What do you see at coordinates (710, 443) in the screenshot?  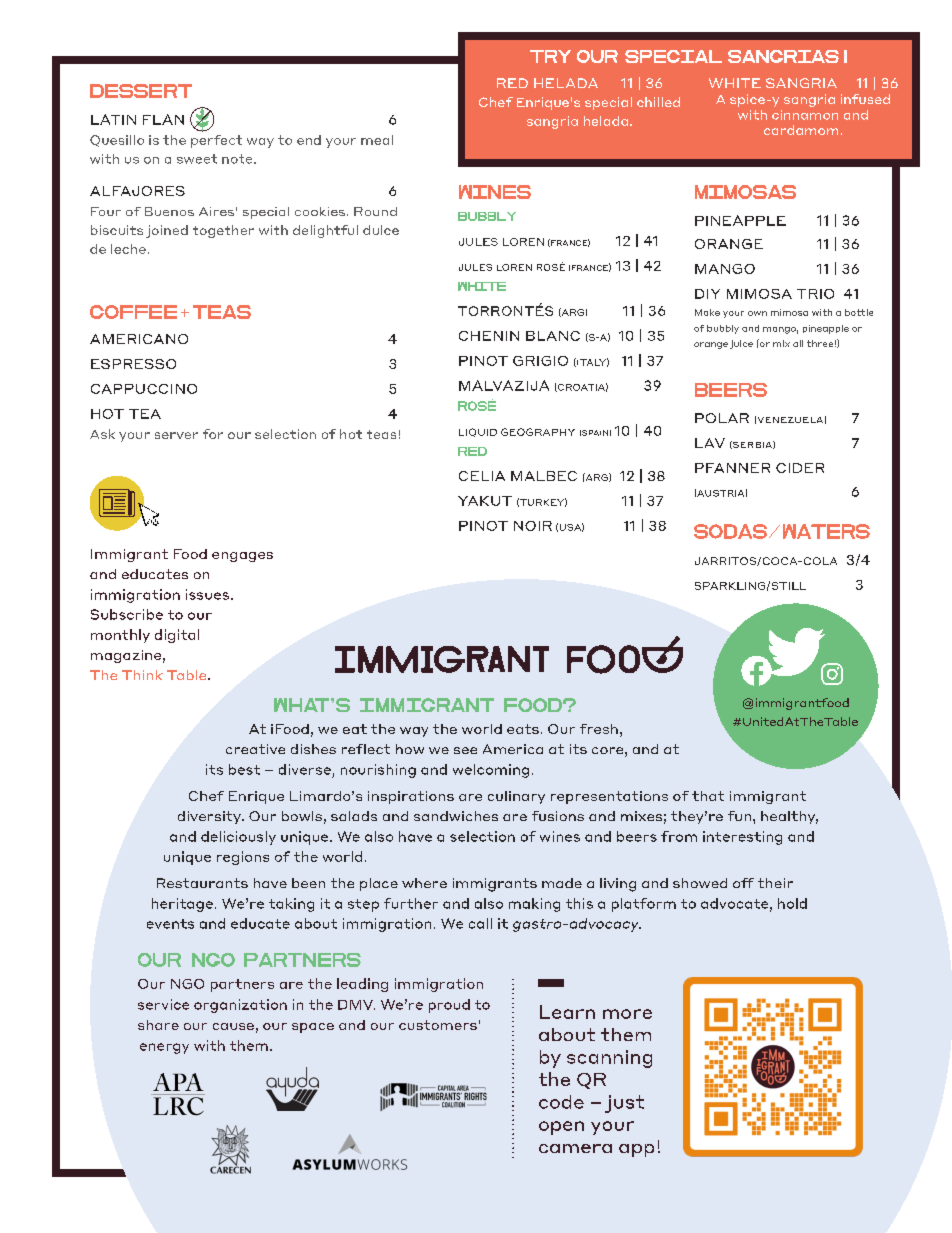 I see `LAV` at bounding box center [710, 443].
